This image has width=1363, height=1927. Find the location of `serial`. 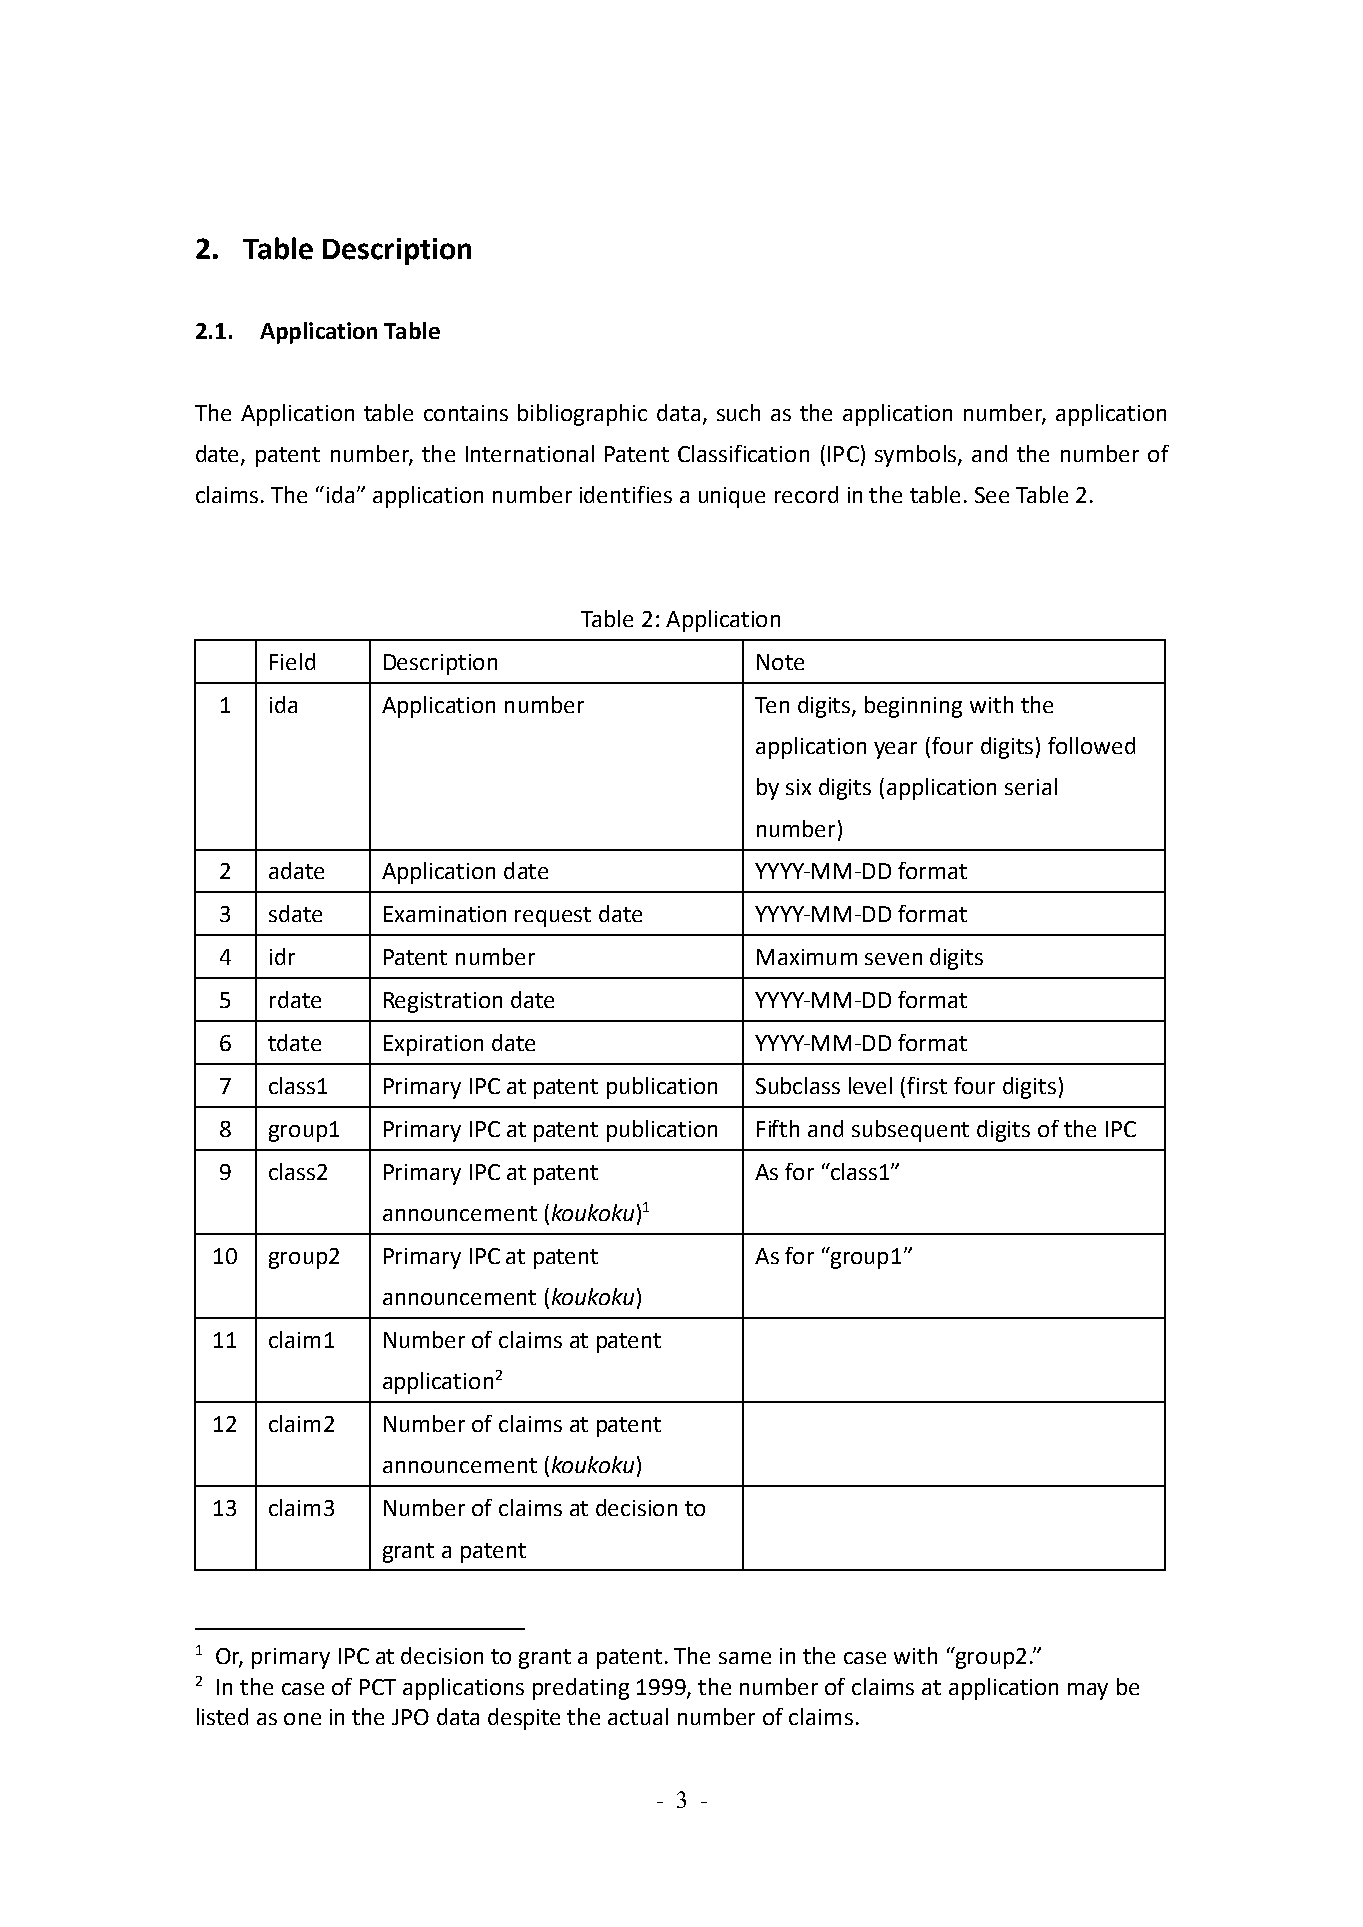

serial is located at coordinates (1031, 786).
